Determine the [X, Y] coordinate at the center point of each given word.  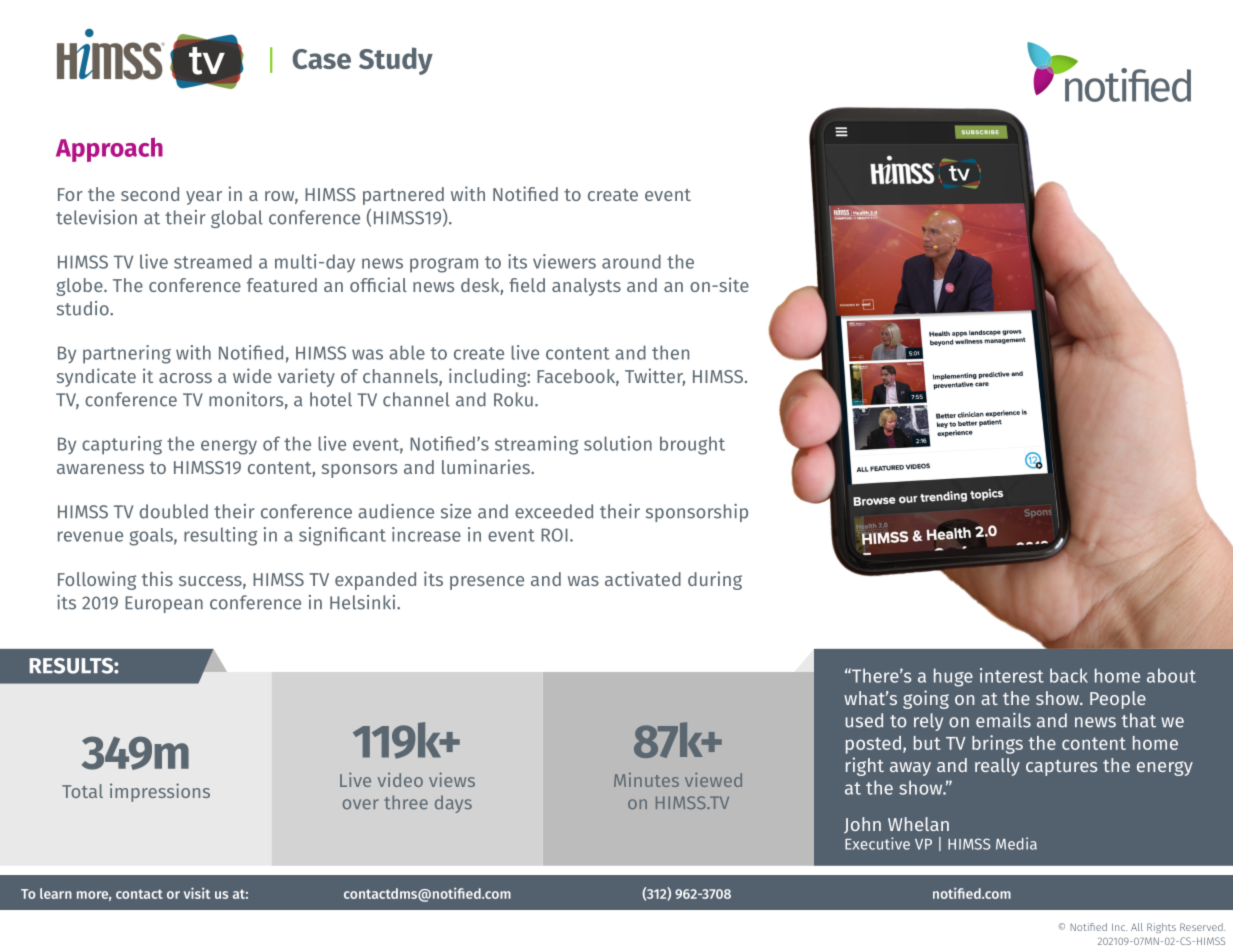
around [631, 261]
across [185, 378]
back [1069, 675]
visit [197, 893]
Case [322, 59]
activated [643, 578]
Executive [877, 843]
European [164, 604]
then [670, 352]
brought [692, 445]
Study [396, 61]
